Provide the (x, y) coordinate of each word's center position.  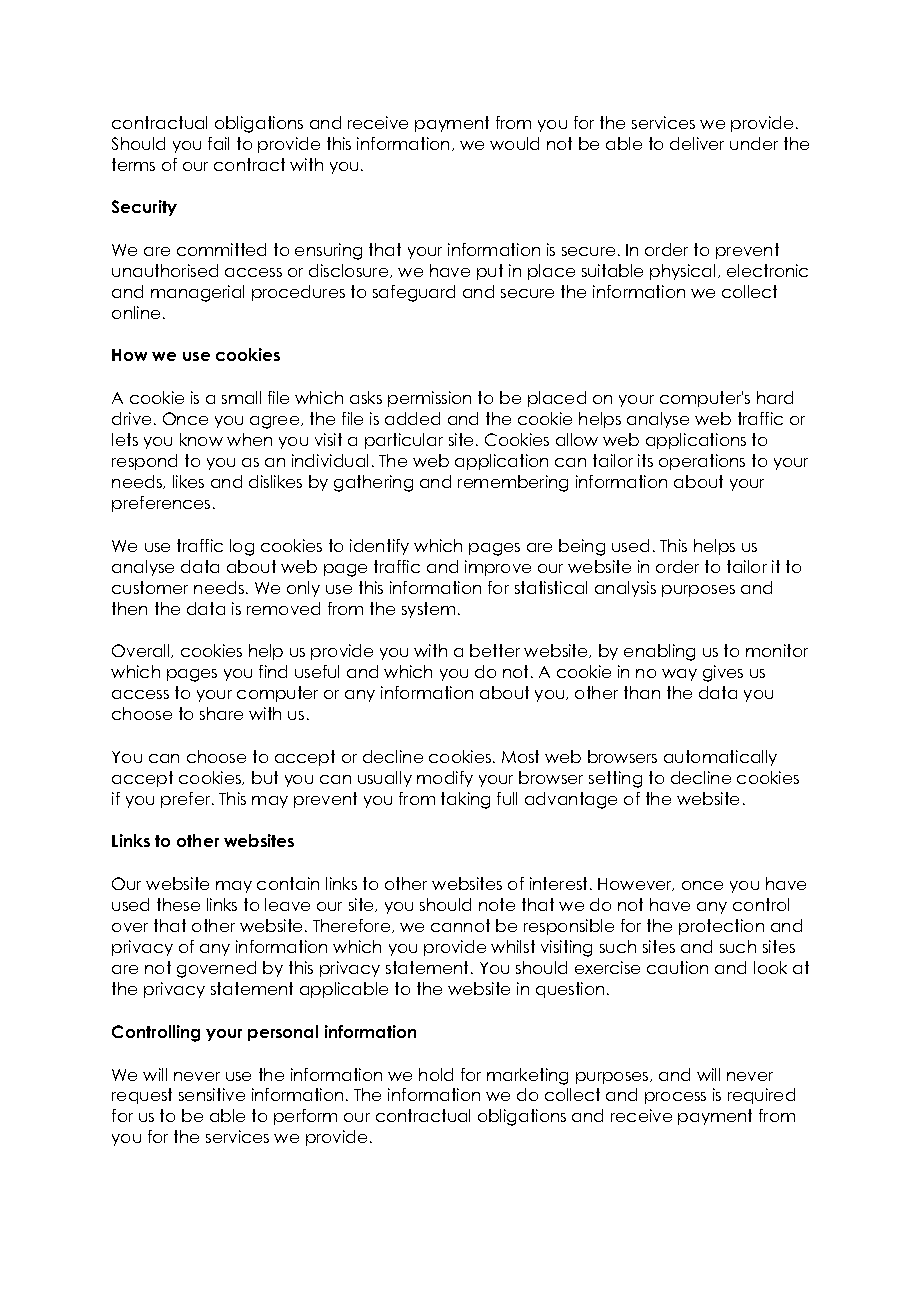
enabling (659, 652)
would (514, 143)
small (241, 397)
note (497, 904)
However (636, 884)
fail (218, 143)
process (675, 1098)
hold (436, 1074)
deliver (697, 143)
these (178, 904)
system (428, 610)
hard (775, 397)
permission (429, 399)
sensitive (212, 1094)
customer (150, 587)
